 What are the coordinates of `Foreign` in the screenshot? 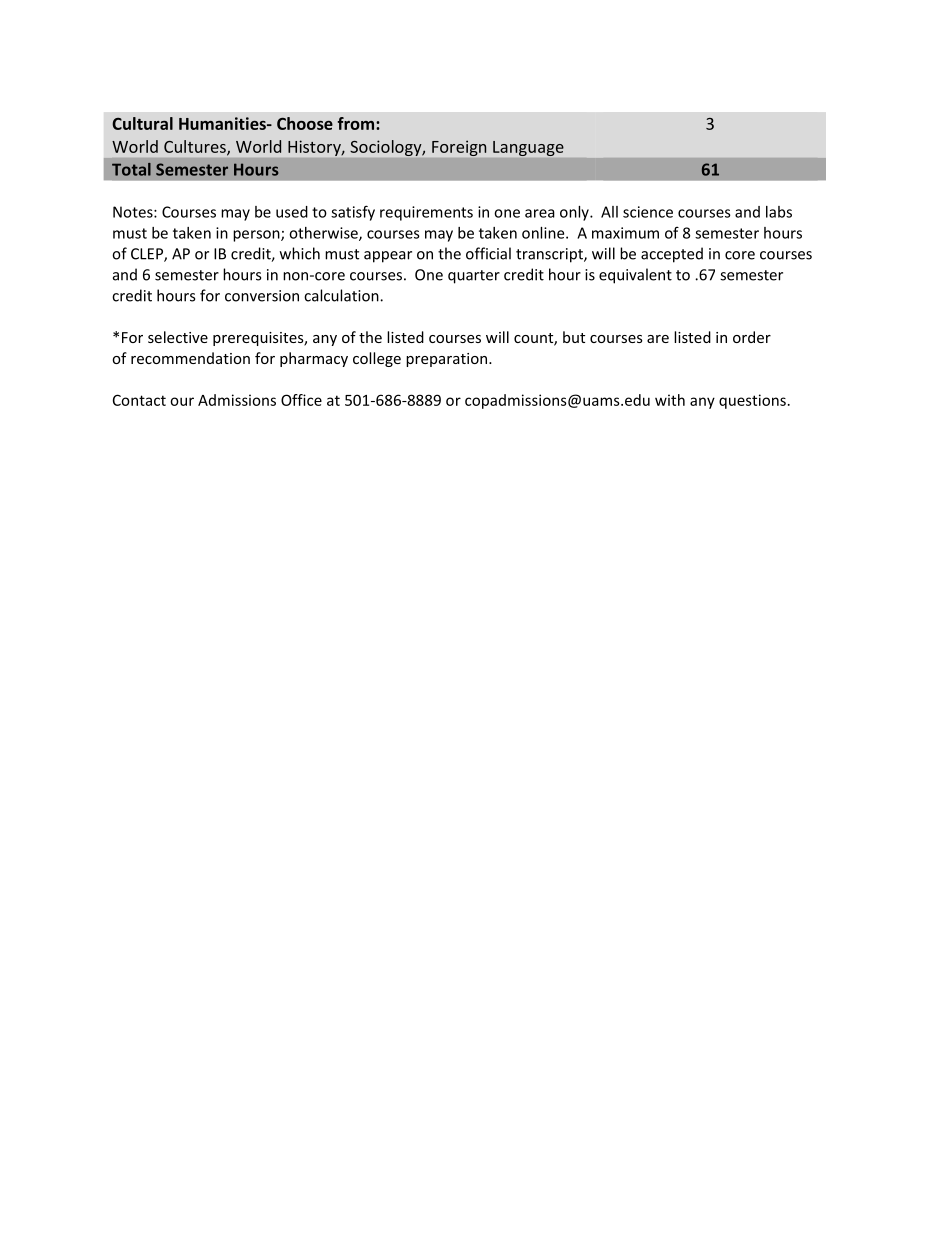 It's located at (459, 148).
